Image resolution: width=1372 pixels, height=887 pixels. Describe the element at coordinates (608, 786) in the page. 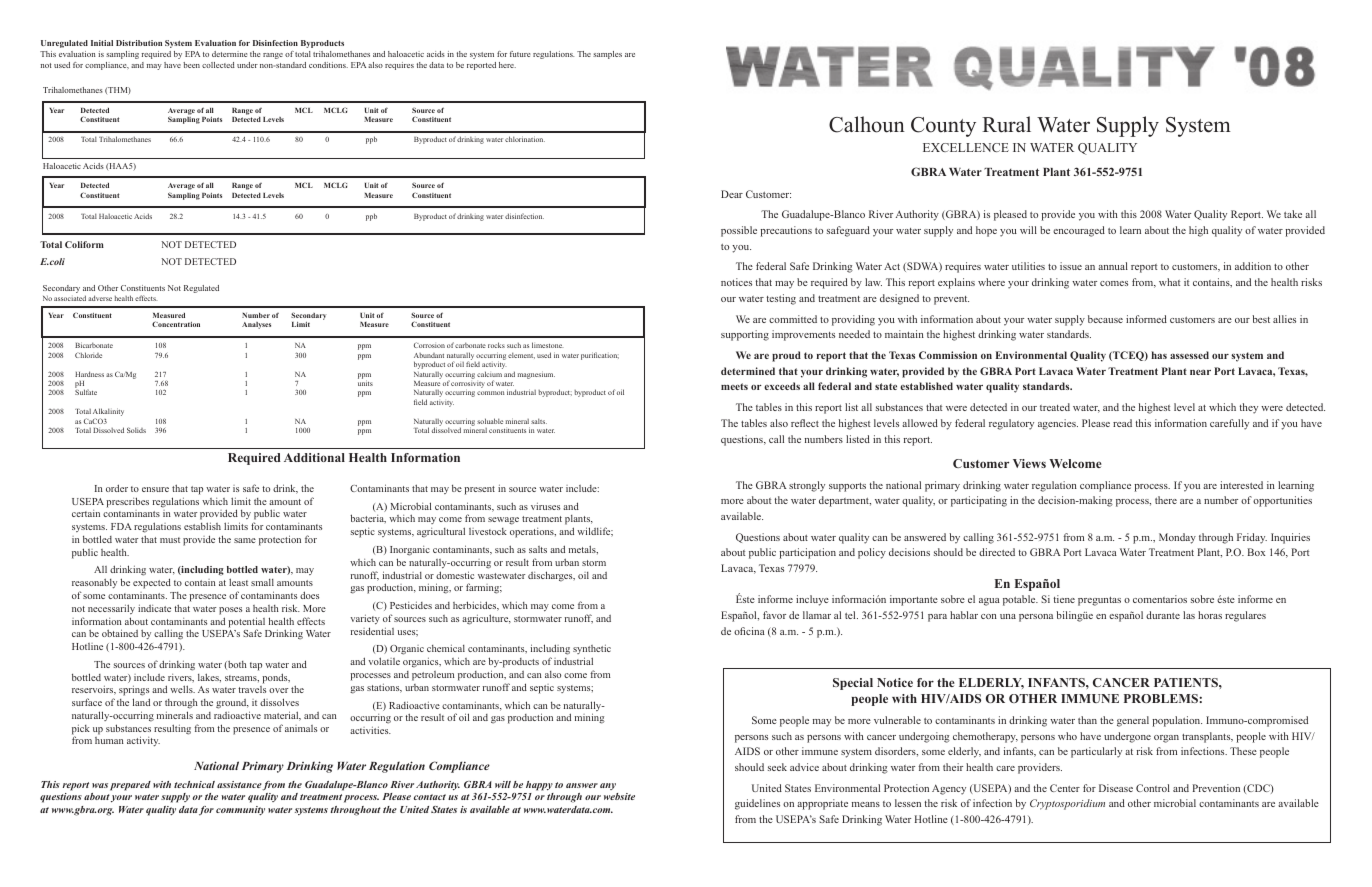

I see `any` at that location.
